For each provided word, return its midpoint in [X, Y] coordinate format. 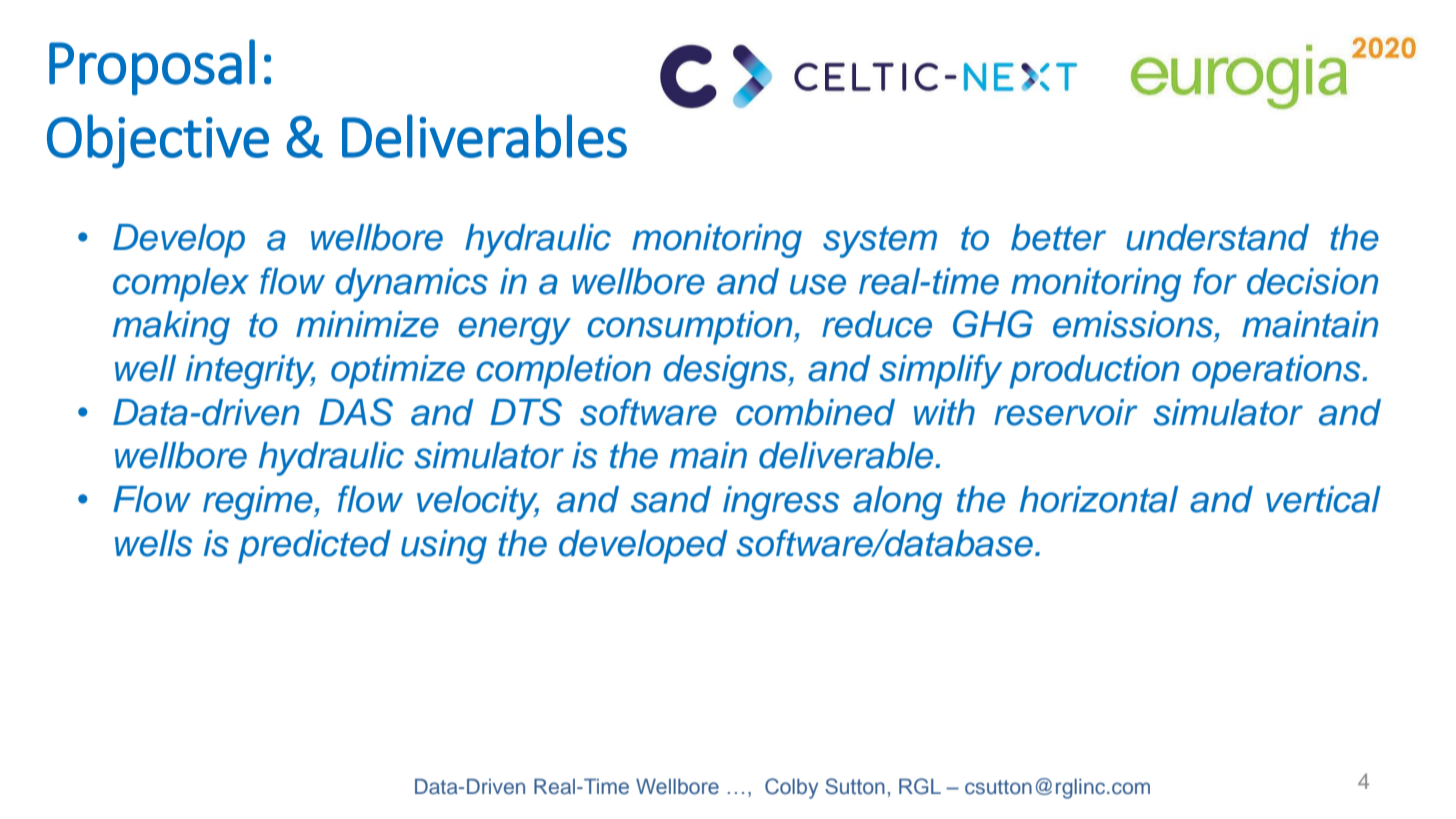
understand [1218, 237]
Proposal [152, 67]
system [880, 242]
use [818, 284]
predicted [314, 547]
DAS [356, 412]
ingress [781, 503]
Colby [791, 788]
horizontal [1099, 499]
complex [181, 285]
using [444, 547]
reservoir [1066, 412]
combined [815, 412]
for [1215, 281]
